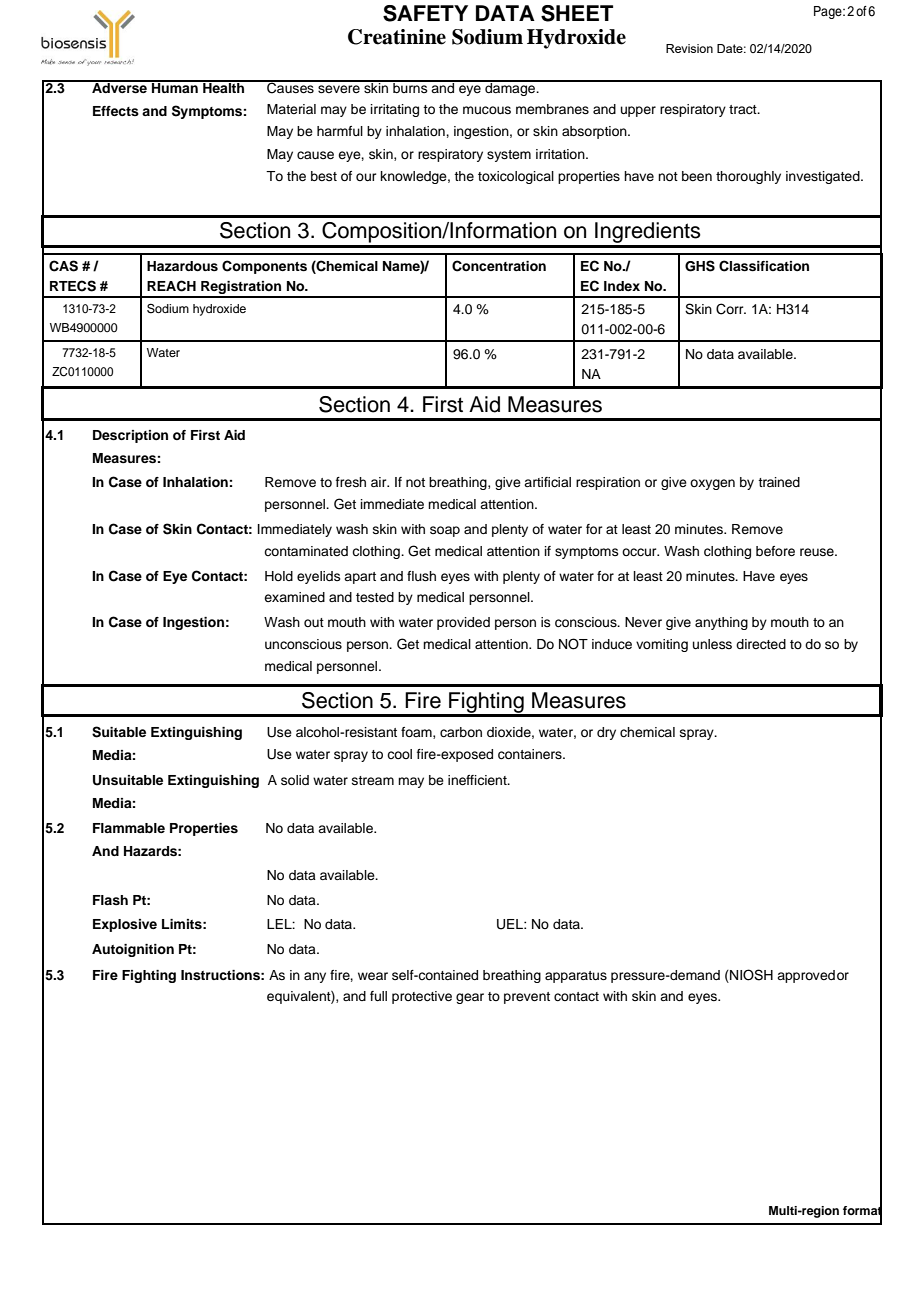  Describe the element at coordinates (133, 950) in the image. I see `Autoignition` at that location.
